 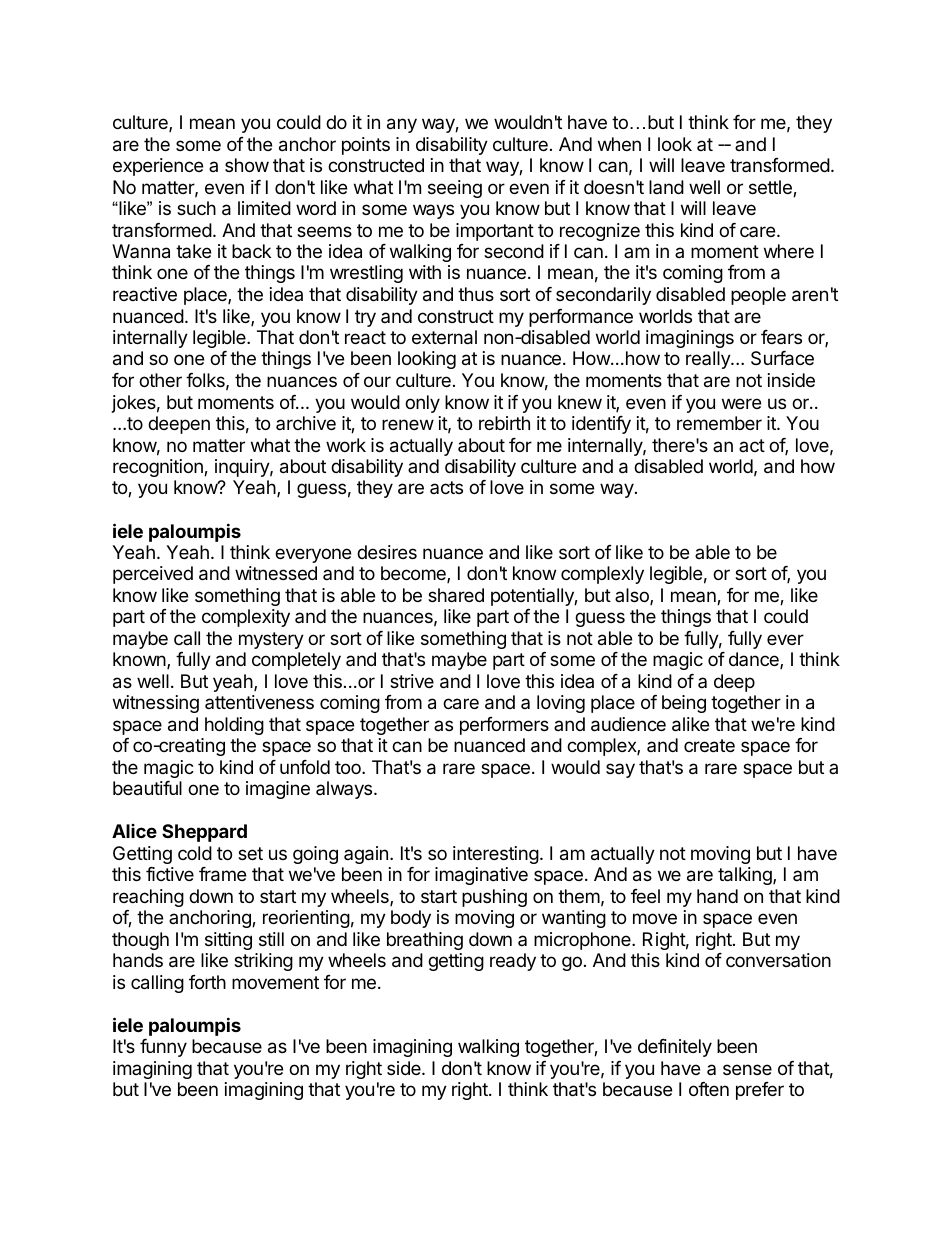 What do you see at coordinates (746, 876) in the screenshot?
I see `talking` at bounding box center [746, 876].
